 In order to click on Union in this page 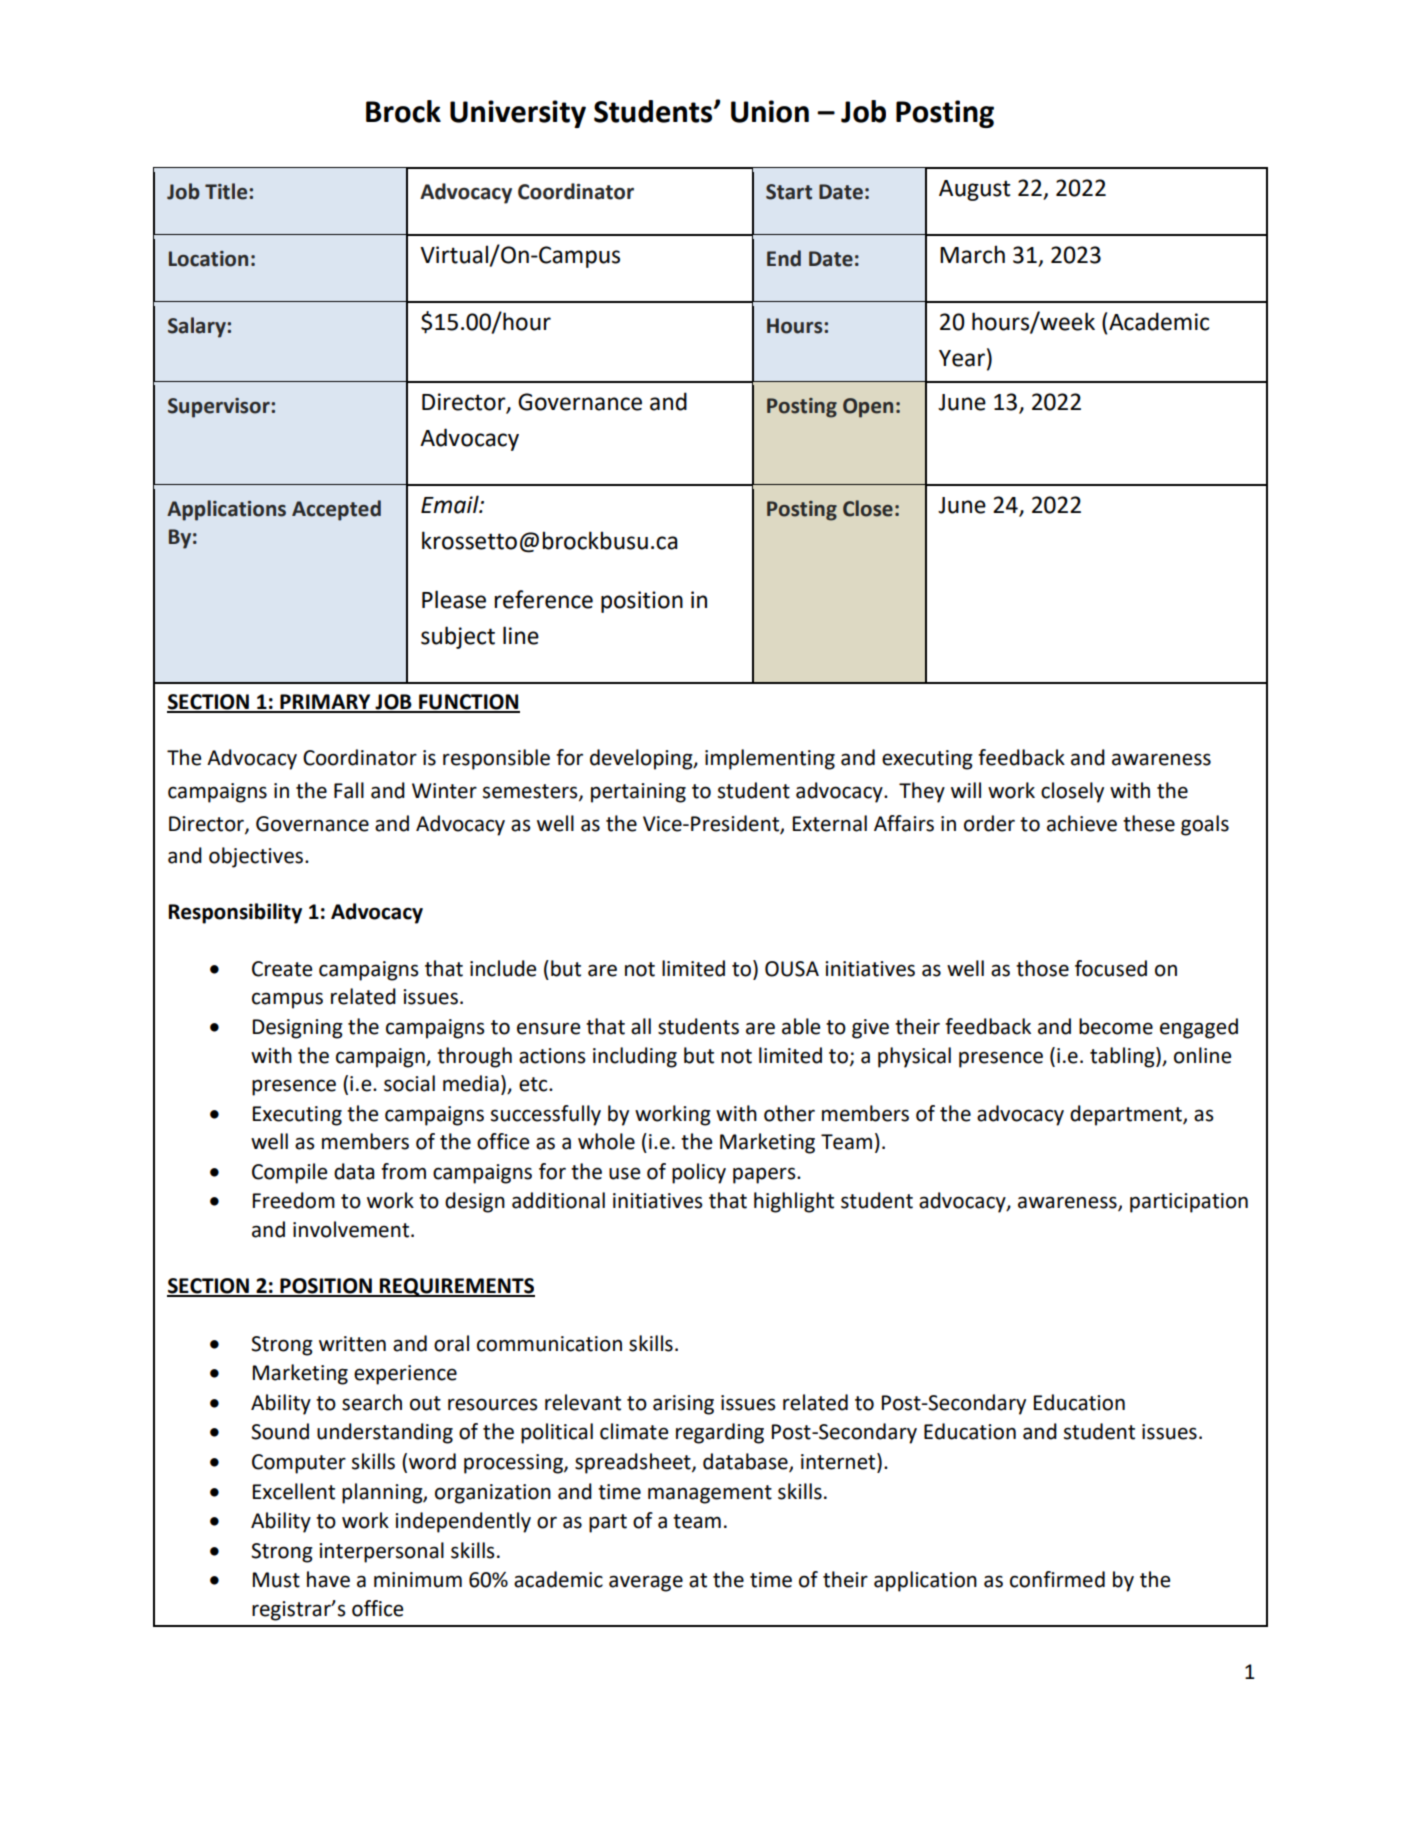, I will do `click(770, 111)`.
